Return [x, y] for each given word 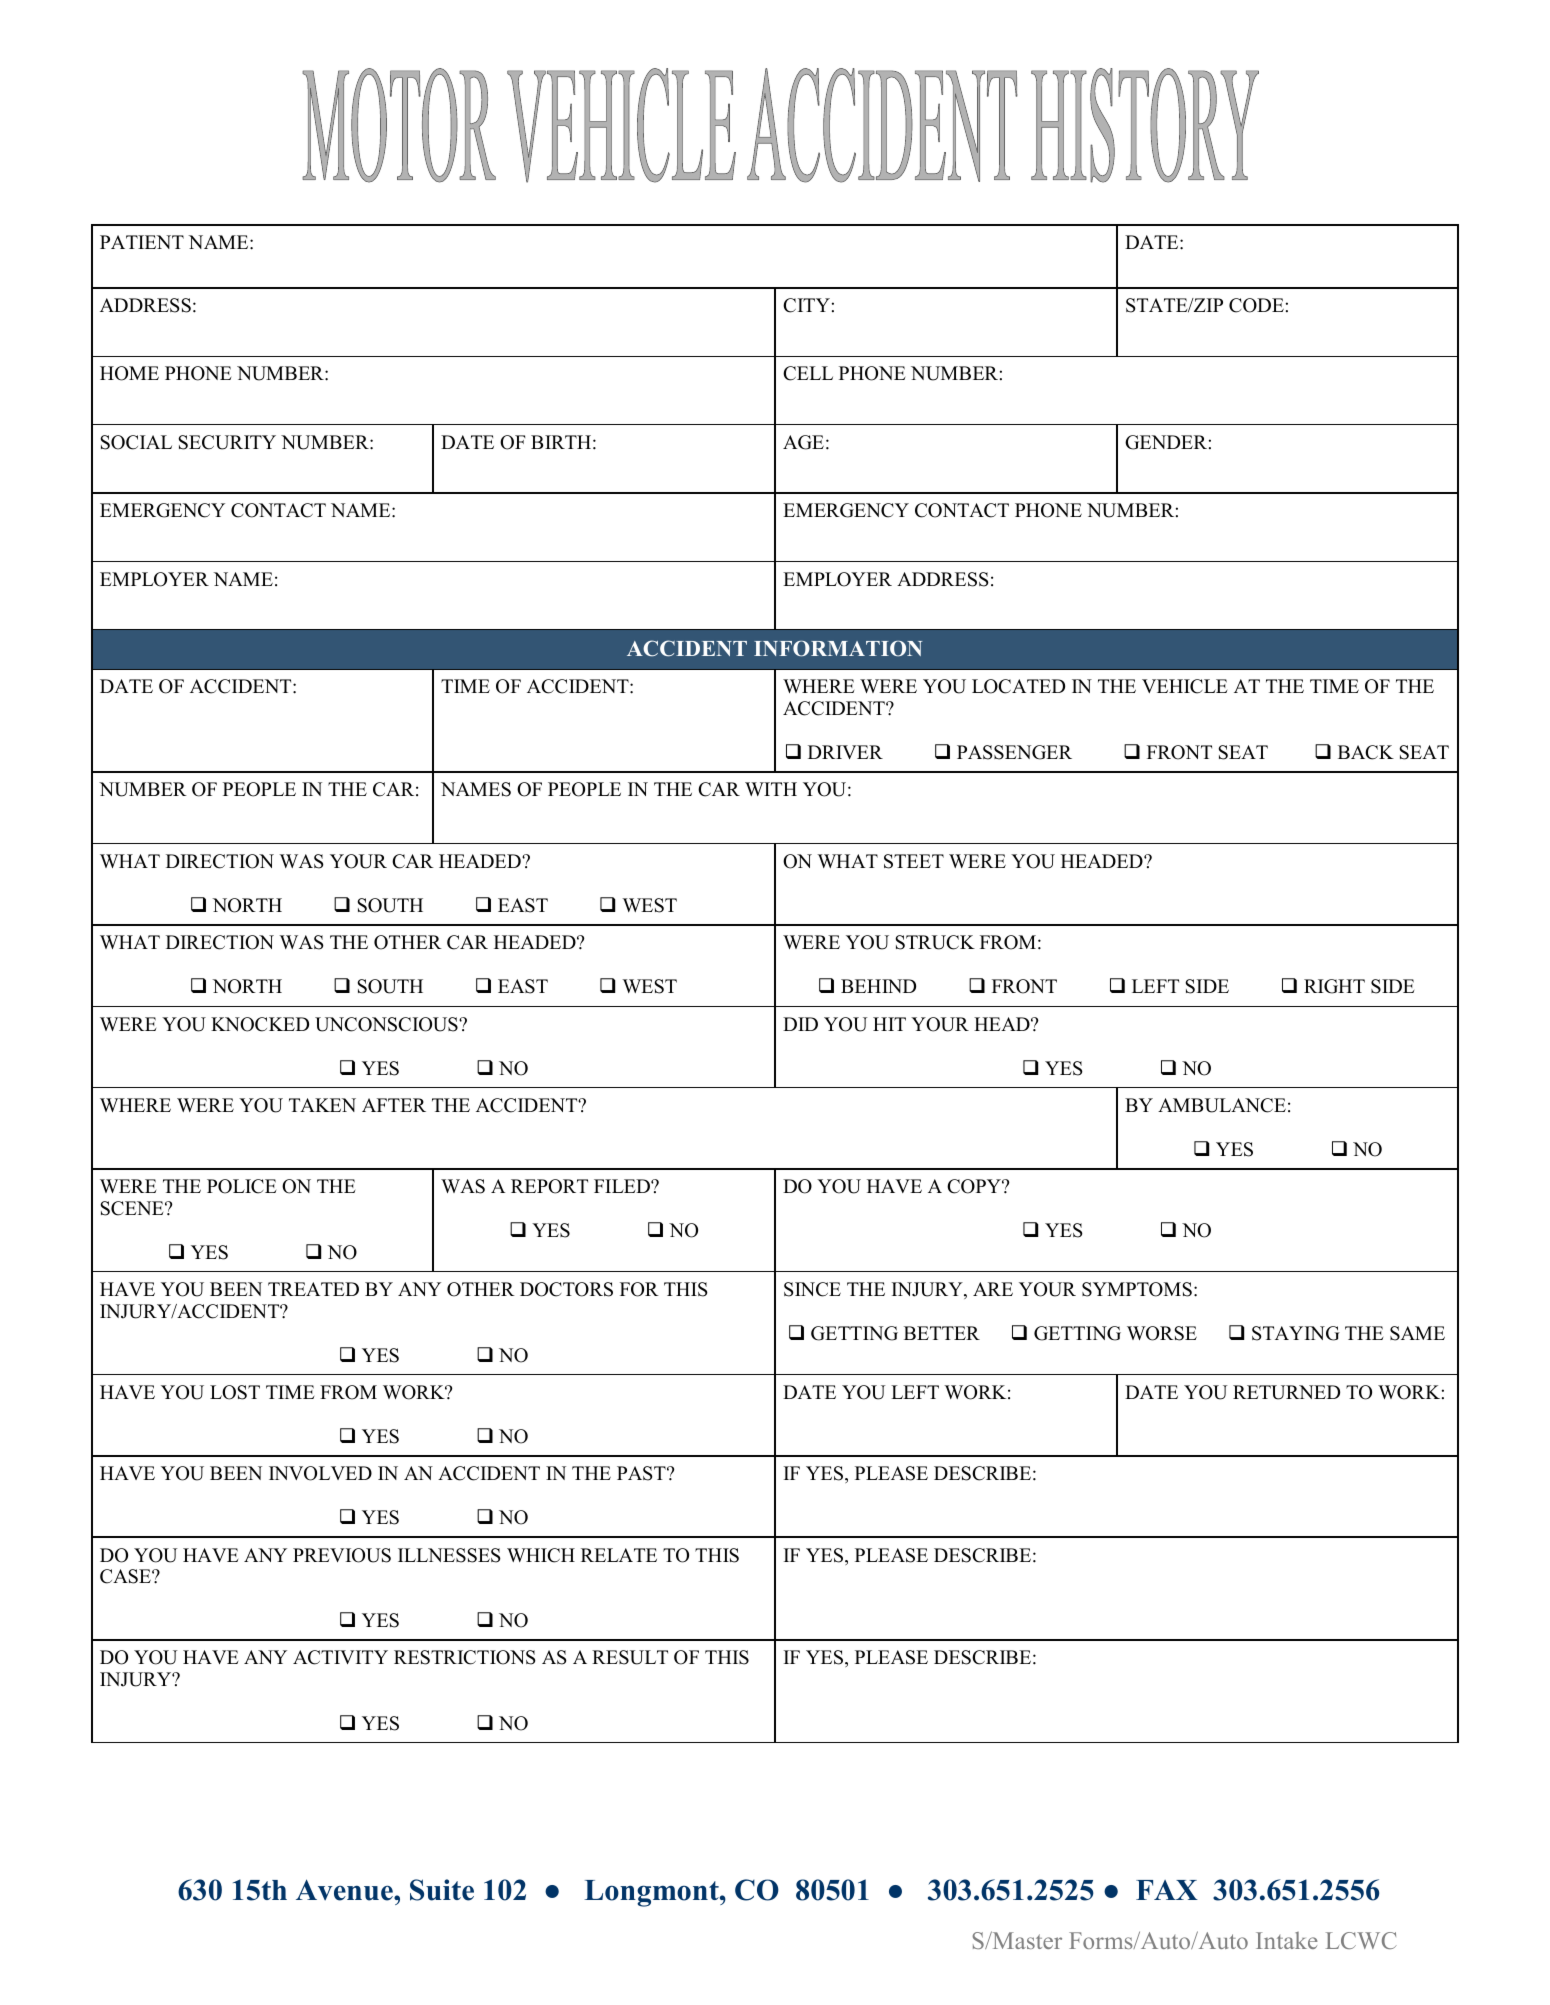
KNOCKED [260, 1024]
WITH [771, 789]
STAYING [1296, 1333]
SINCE [812, 1289]
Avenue [345, 1890]
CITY [806, 305]
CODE [1256, 305]
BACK [1366, 752]
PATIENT [142, 242]
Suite [442, 1890]
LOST [235, 1392]
